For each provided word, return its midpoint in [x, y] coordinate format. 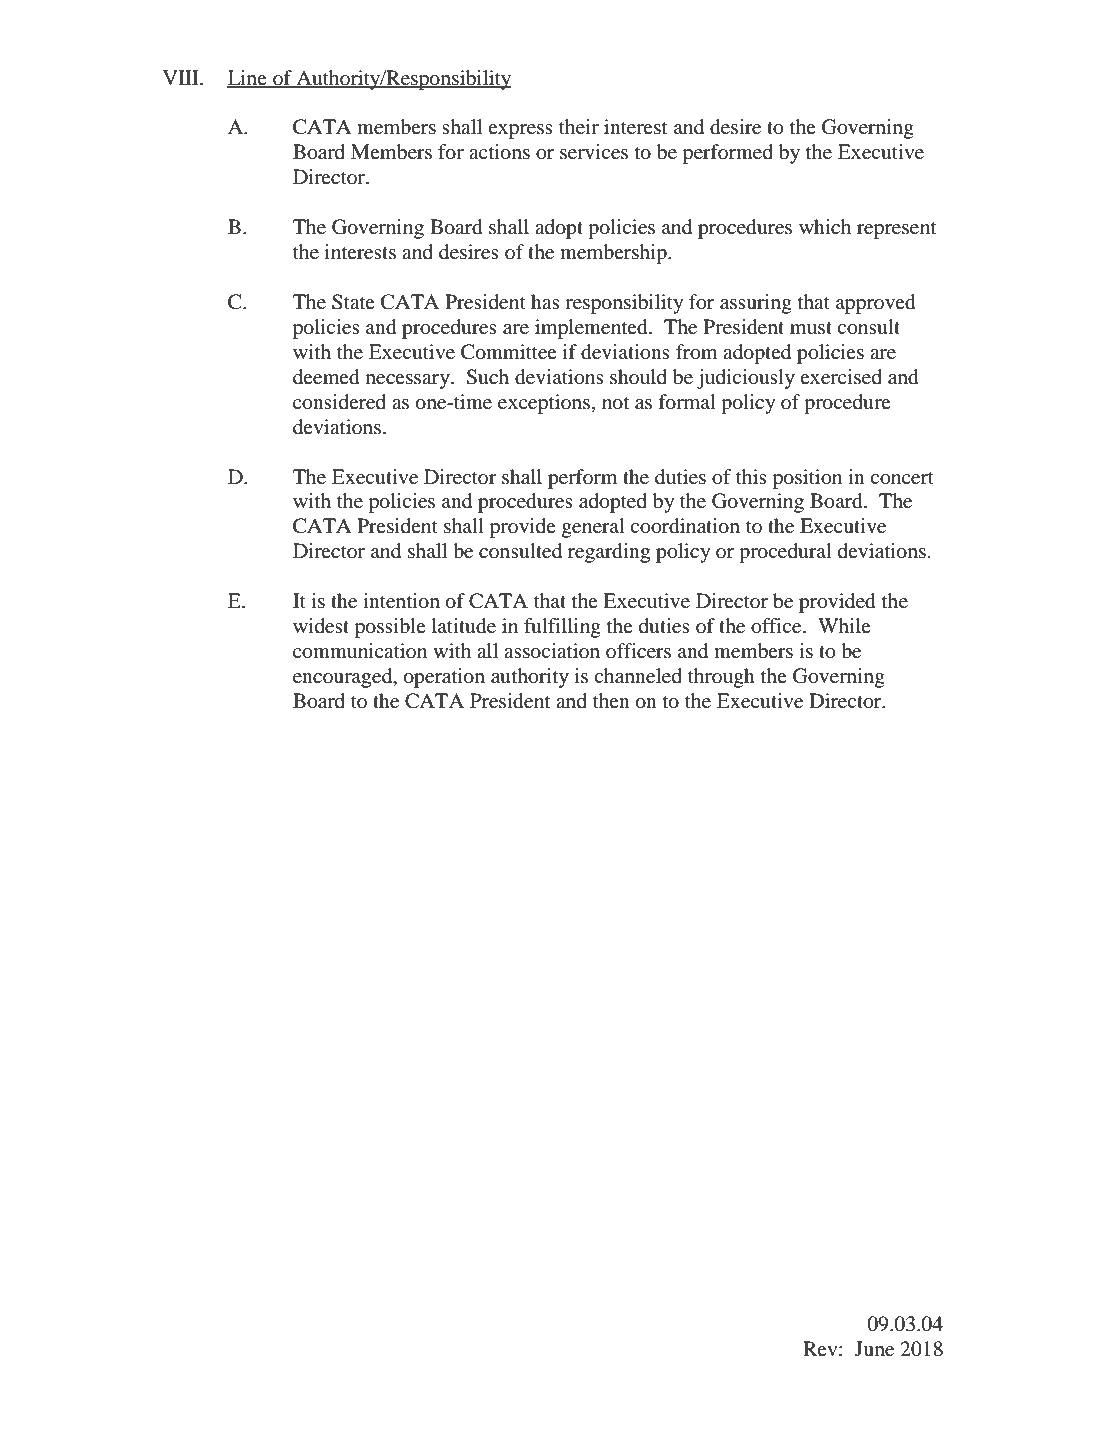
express [520, 131]
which [825, 226]
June [874, 1349]
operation [444, 678]
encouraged [344, 678]
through [721, 678]
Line [248, 78]
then [611, 700]
